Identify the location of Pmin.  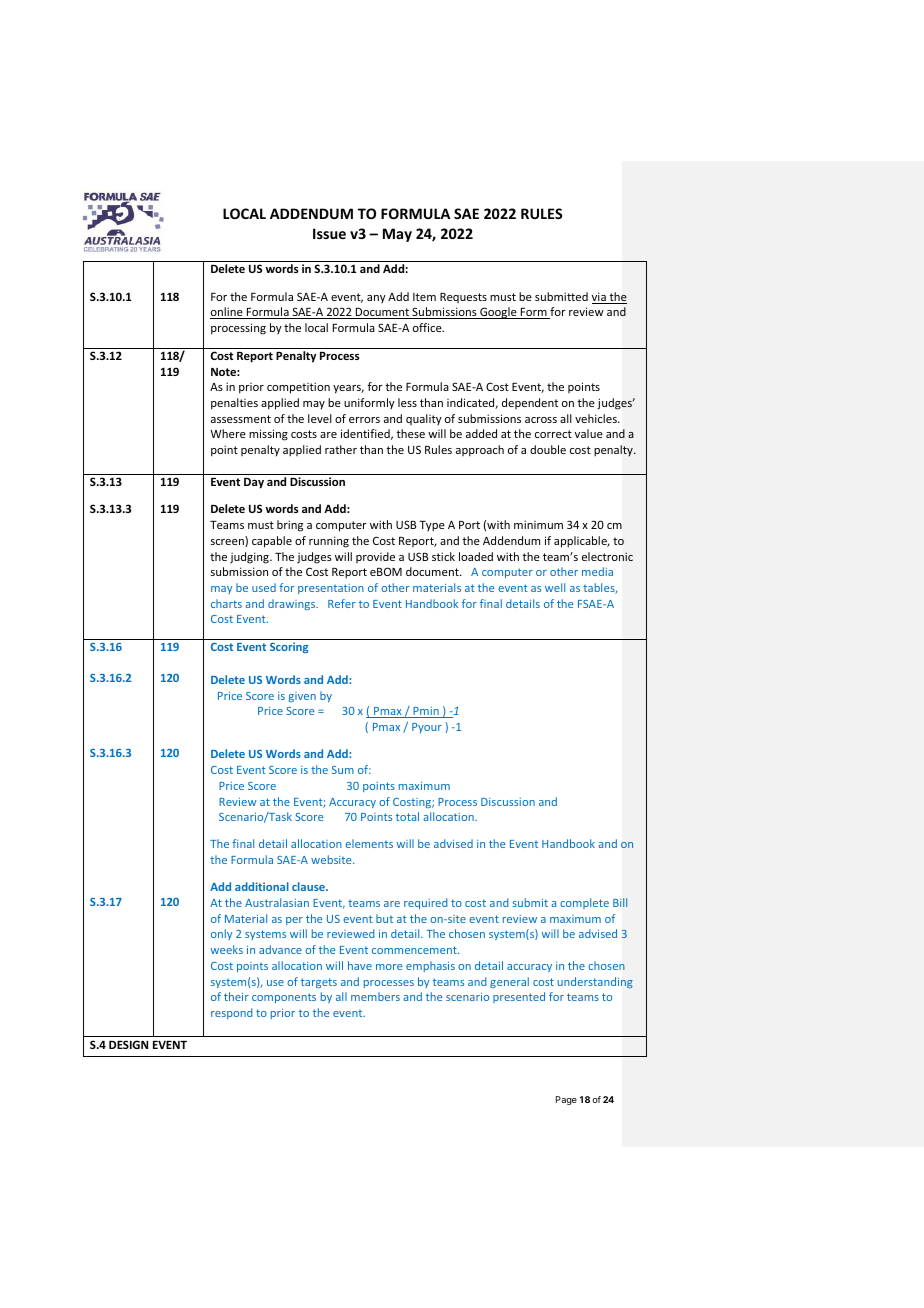
(426, 712).
